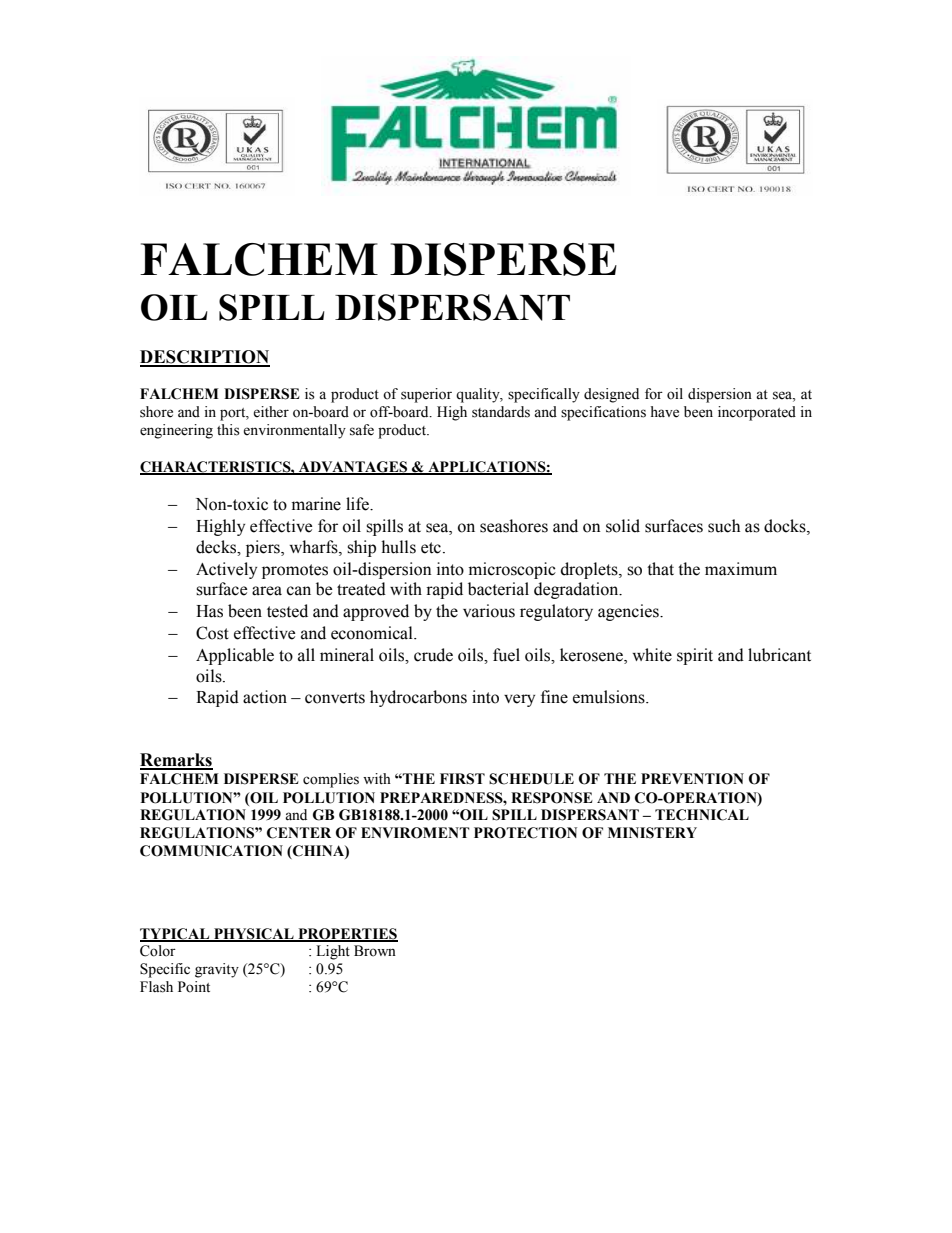  What do you see at coordinates (176, 761) in the screenshot?
I see `Remarks` at bounding box center [176, 761].
